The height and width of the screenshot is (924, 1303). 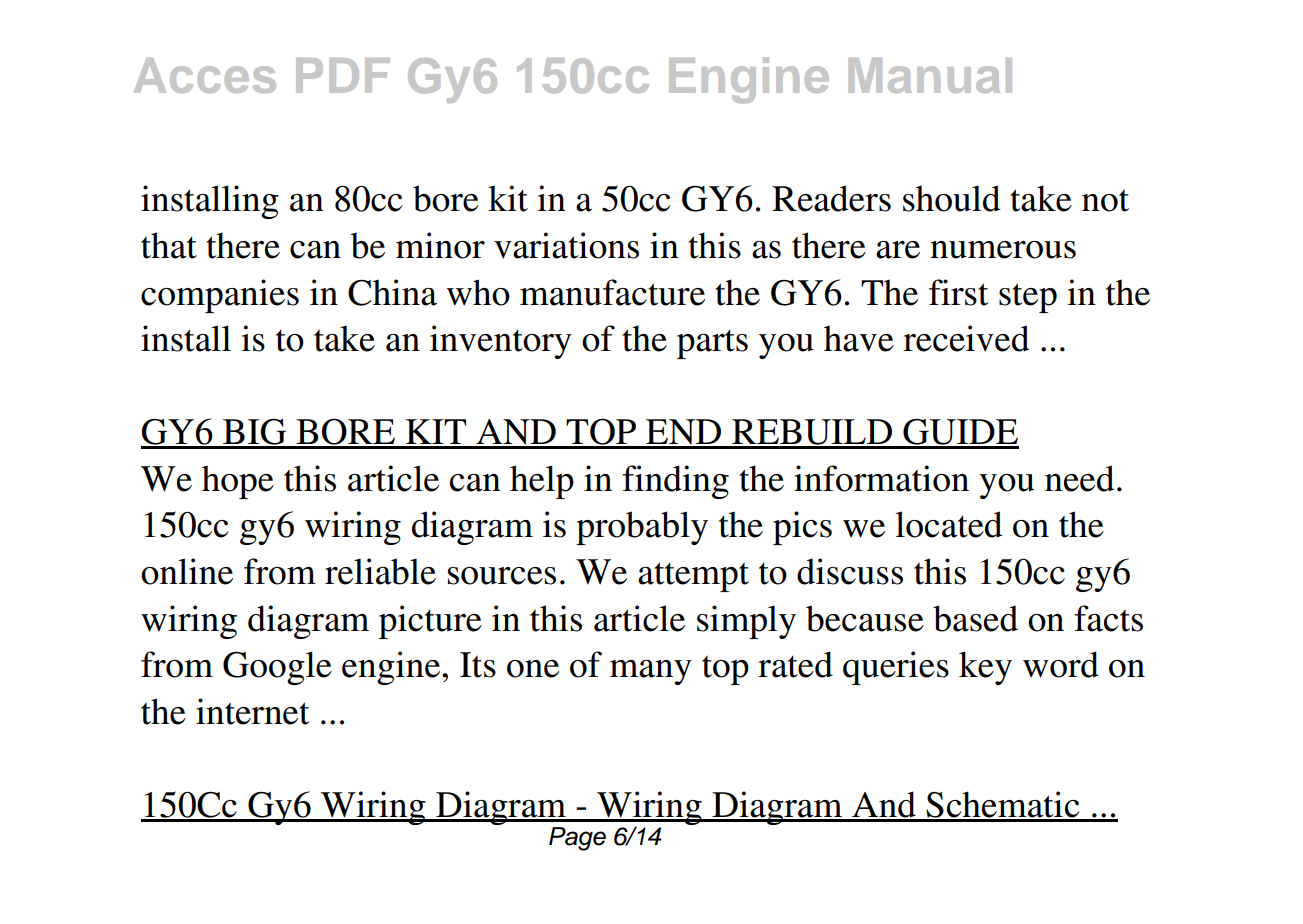 I want to click on that, so click(x=169, y=245).
